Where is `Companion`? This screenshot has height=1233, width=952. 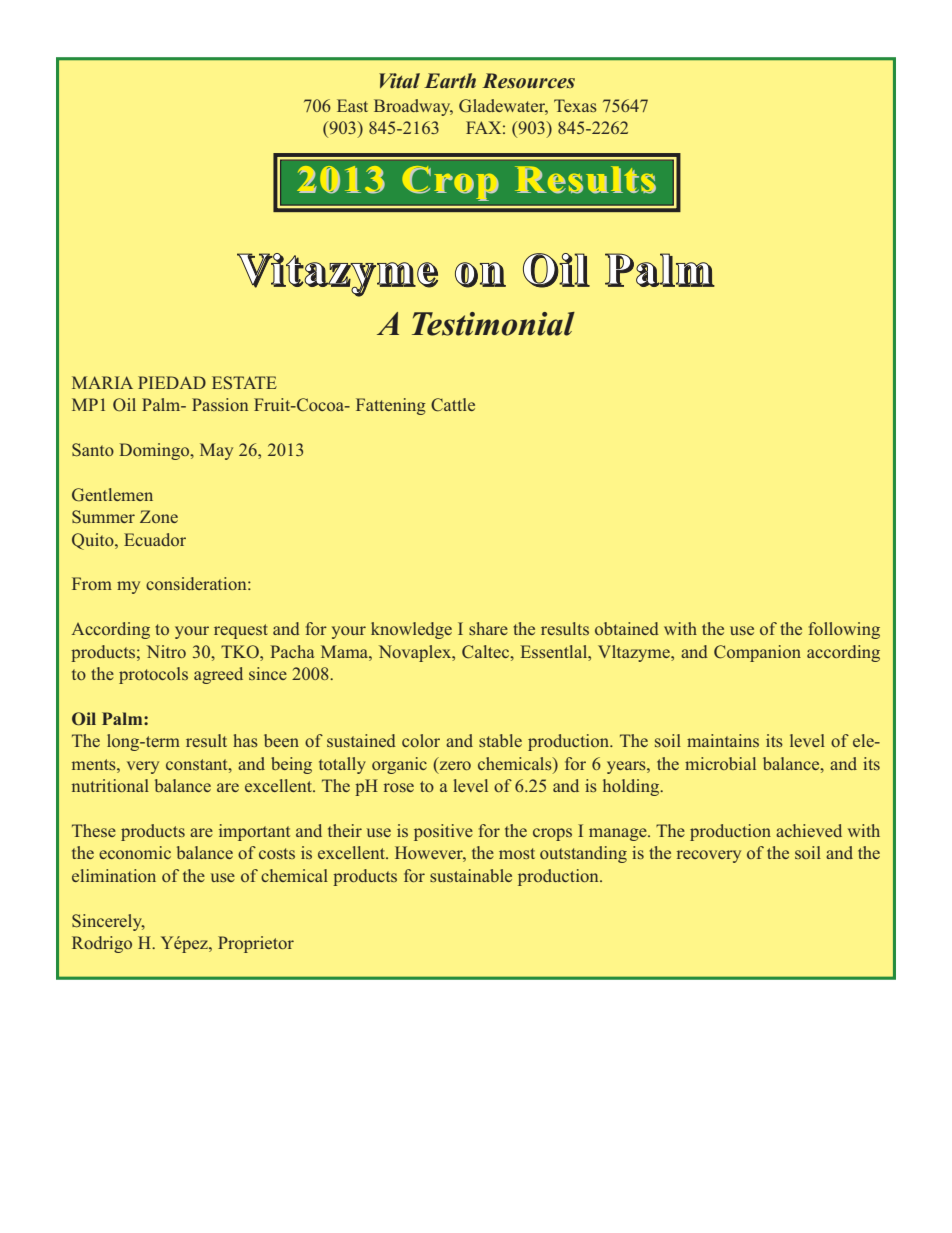
Companion is located at coordinates (757, 653).
